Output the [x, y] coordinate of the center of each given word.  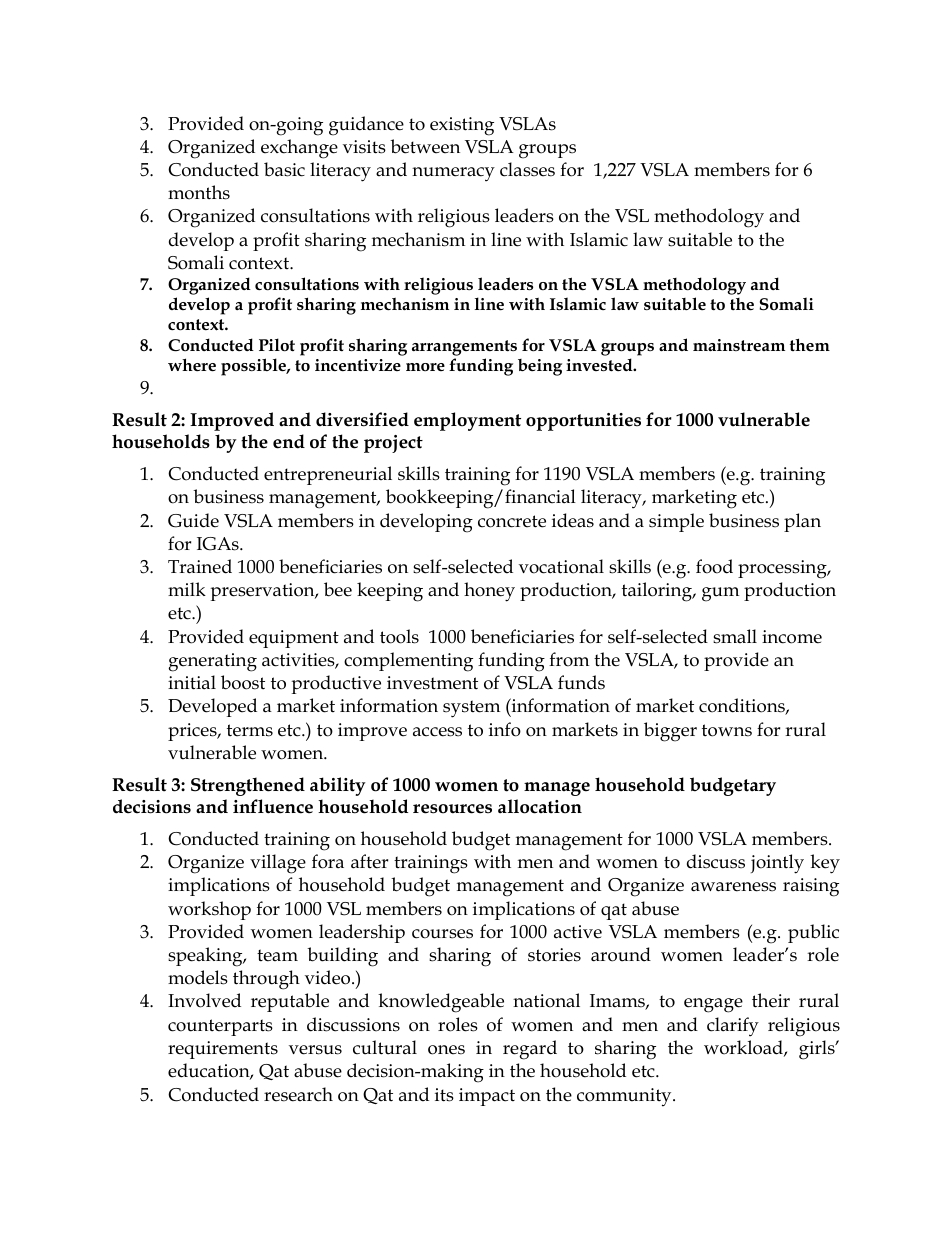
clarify [733, 1027]
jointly [777, 864]
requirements [223, 1050]
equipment [294, 639]
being [540, 367]
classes [527, 169]
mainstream [739, 345]
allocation [540, 806]
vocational [561, 566]
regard [530, 1050]
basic [284, 169]
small [735, 636]
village [278, 864]
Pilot [277, 345]
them [810, 344]
